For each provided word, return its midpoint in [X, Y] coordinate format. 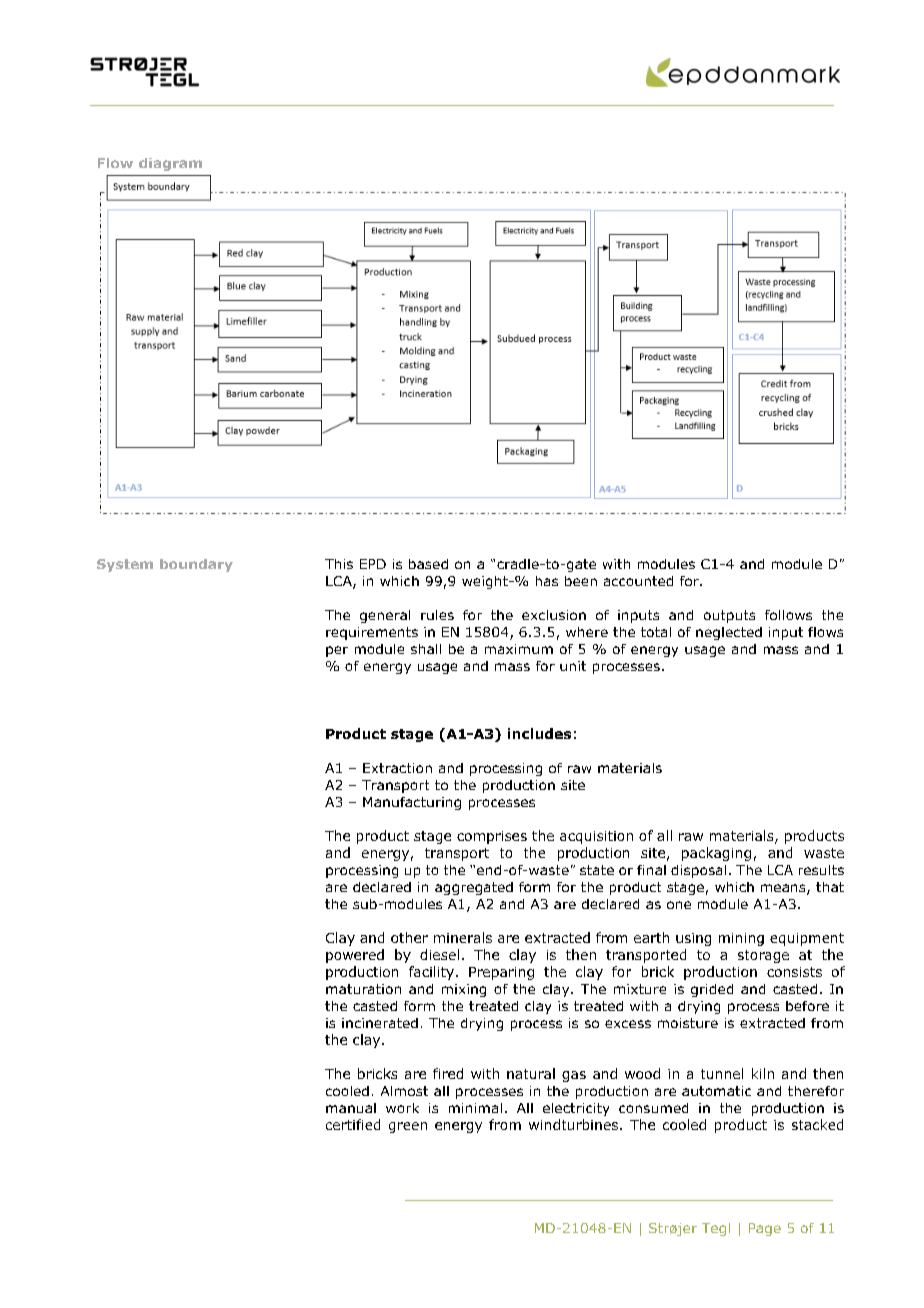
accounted [638, 581]
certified [353, 1124]
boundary [196, 565]
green [408, 1127]
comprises [492, 837]
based [428, 564]
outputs [729, 616]
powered [355, 956]
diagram [170, 164]
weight [486, 582]
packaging [716, 854]
